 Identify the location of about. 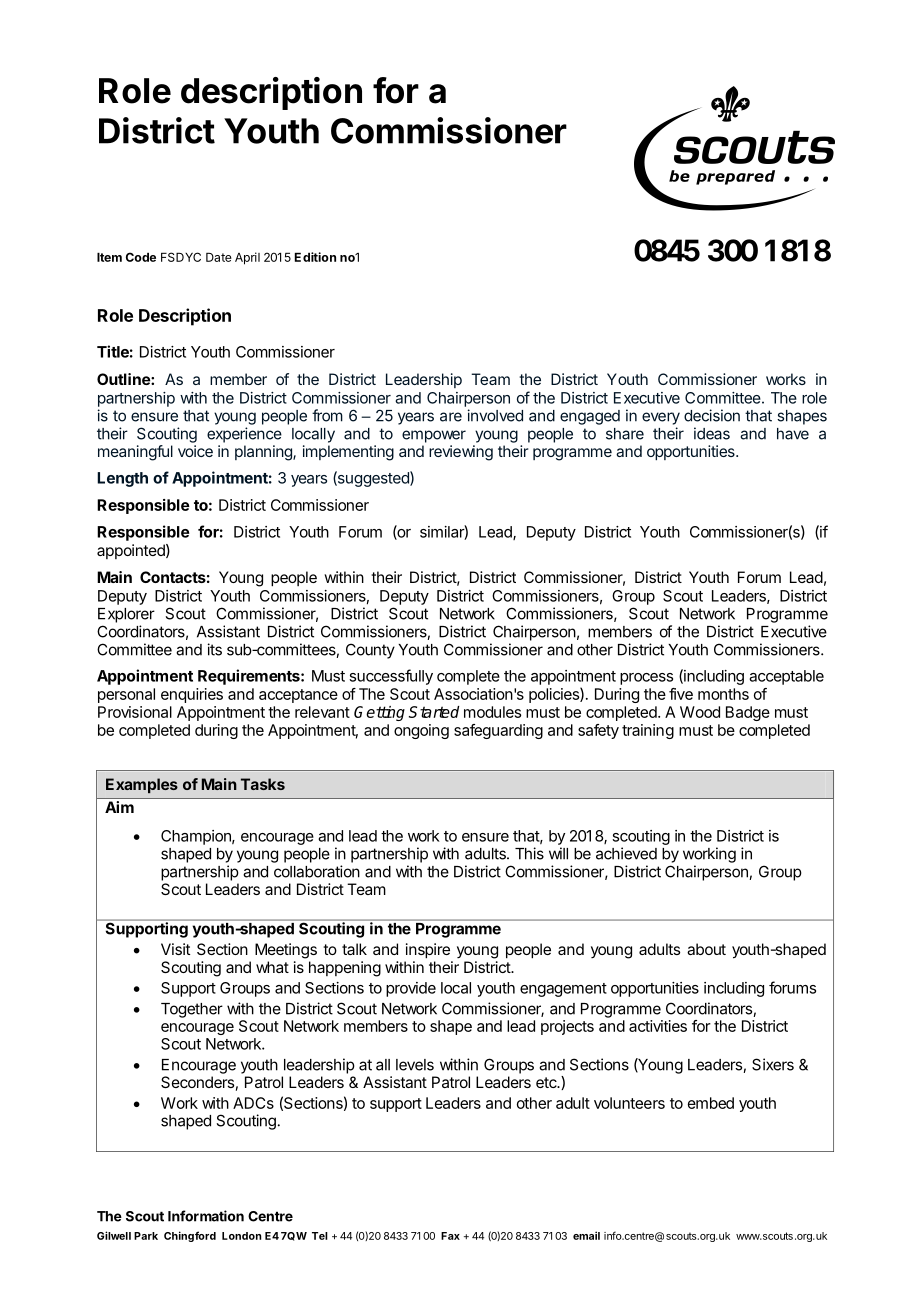
(706, 949).
